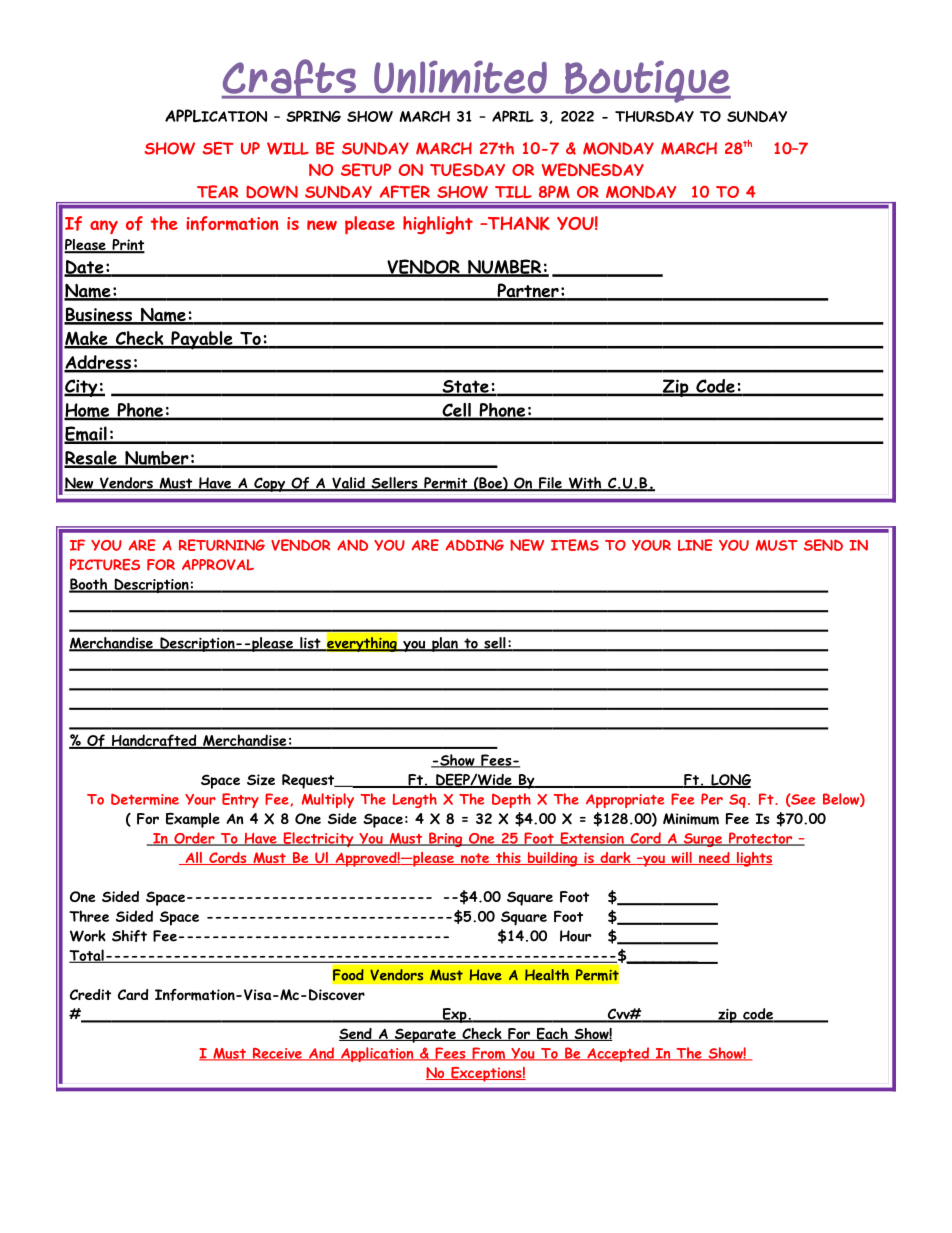 This page has width=952, height=1233. Describe the element at coordinates (513, 116) in the page. I see `APRIL` at that location.
